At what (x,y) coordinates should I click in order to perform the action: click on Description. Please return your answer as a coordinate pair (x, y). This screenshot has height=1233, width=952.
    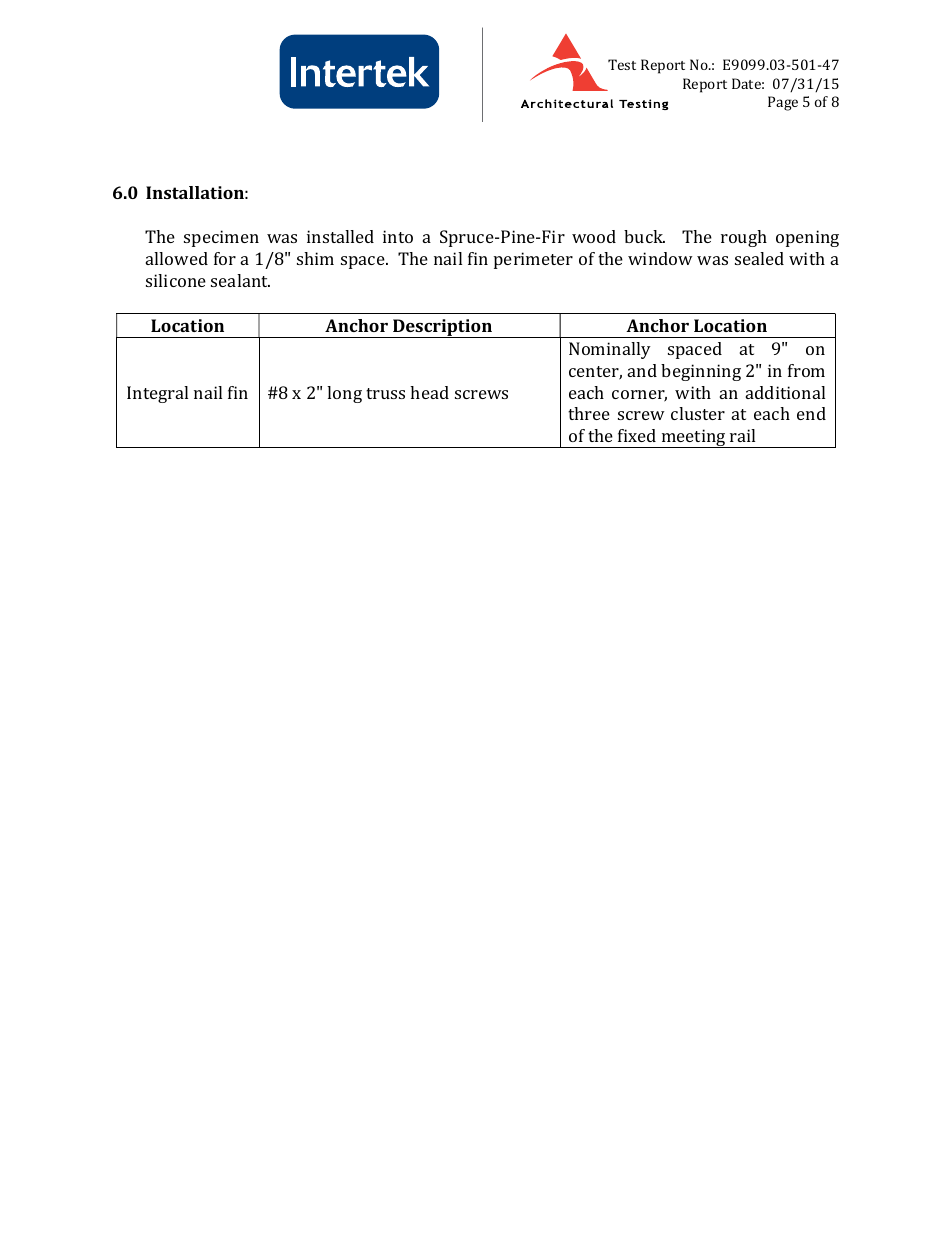
    Looking at the image, I should click on (442, 328).
